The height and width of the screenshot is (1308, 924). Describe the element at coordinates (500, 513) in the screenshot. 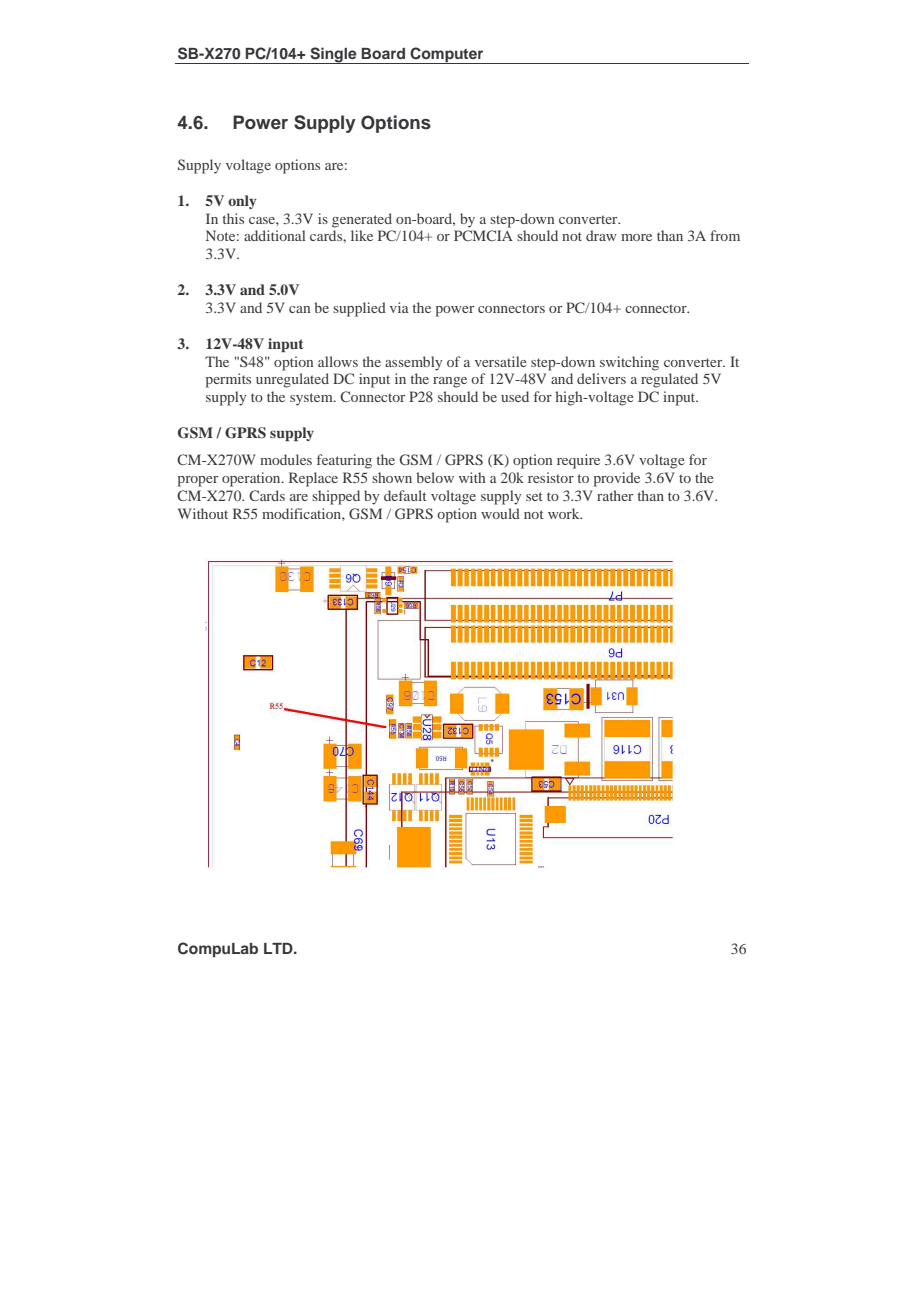

I see `would` at that location.
